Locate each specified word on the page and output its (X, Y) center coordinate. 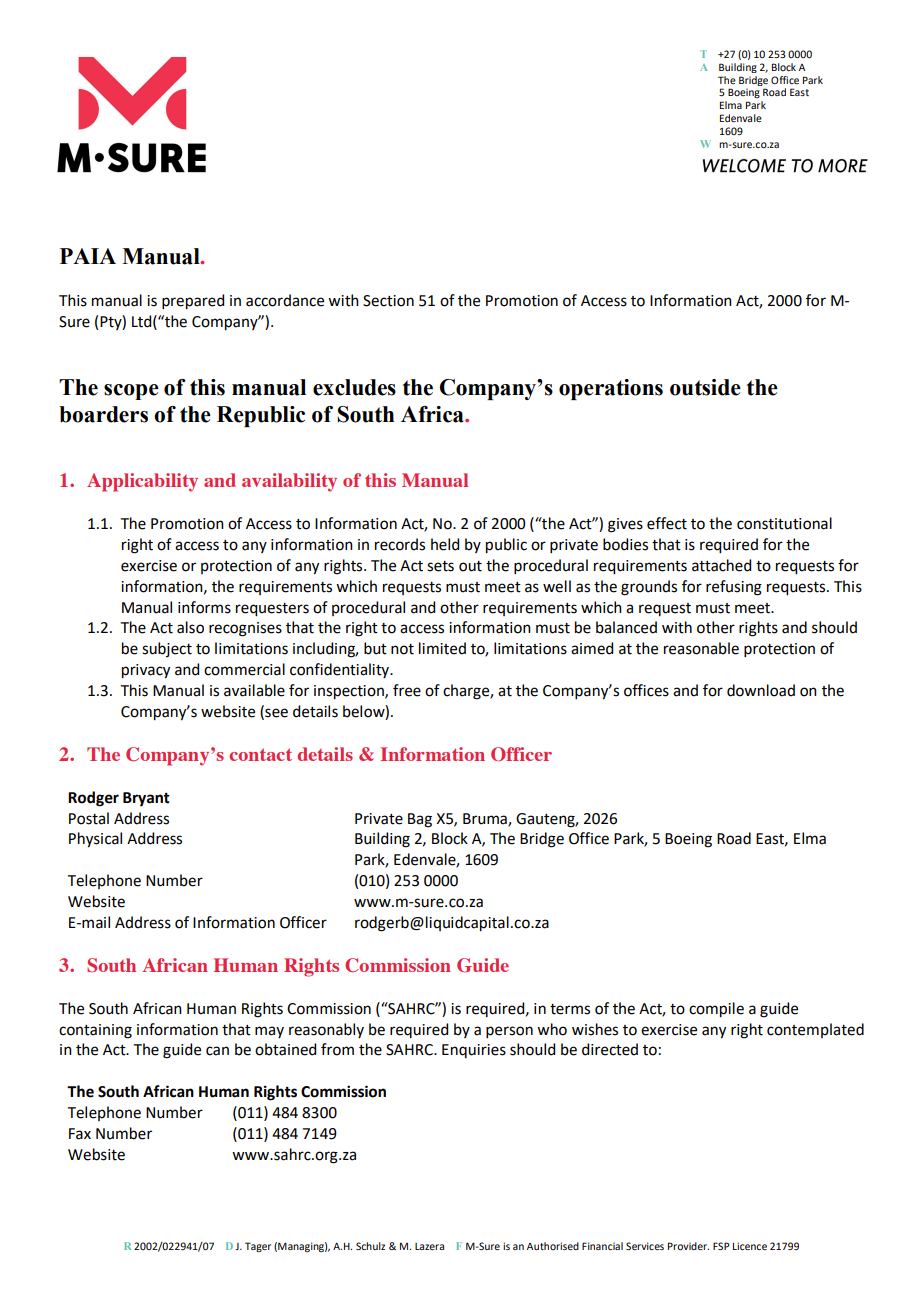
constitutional (784, 523)
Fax (80, 1134)
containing (95, 1031)
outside (705, 387)
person (509, 1032)
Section (388, 301)
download (761, 690)
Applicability (142, 482)
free (407, 690)
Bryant (146, 799)
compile (716, 1010)
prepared (193, 302)
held (445, 544)
